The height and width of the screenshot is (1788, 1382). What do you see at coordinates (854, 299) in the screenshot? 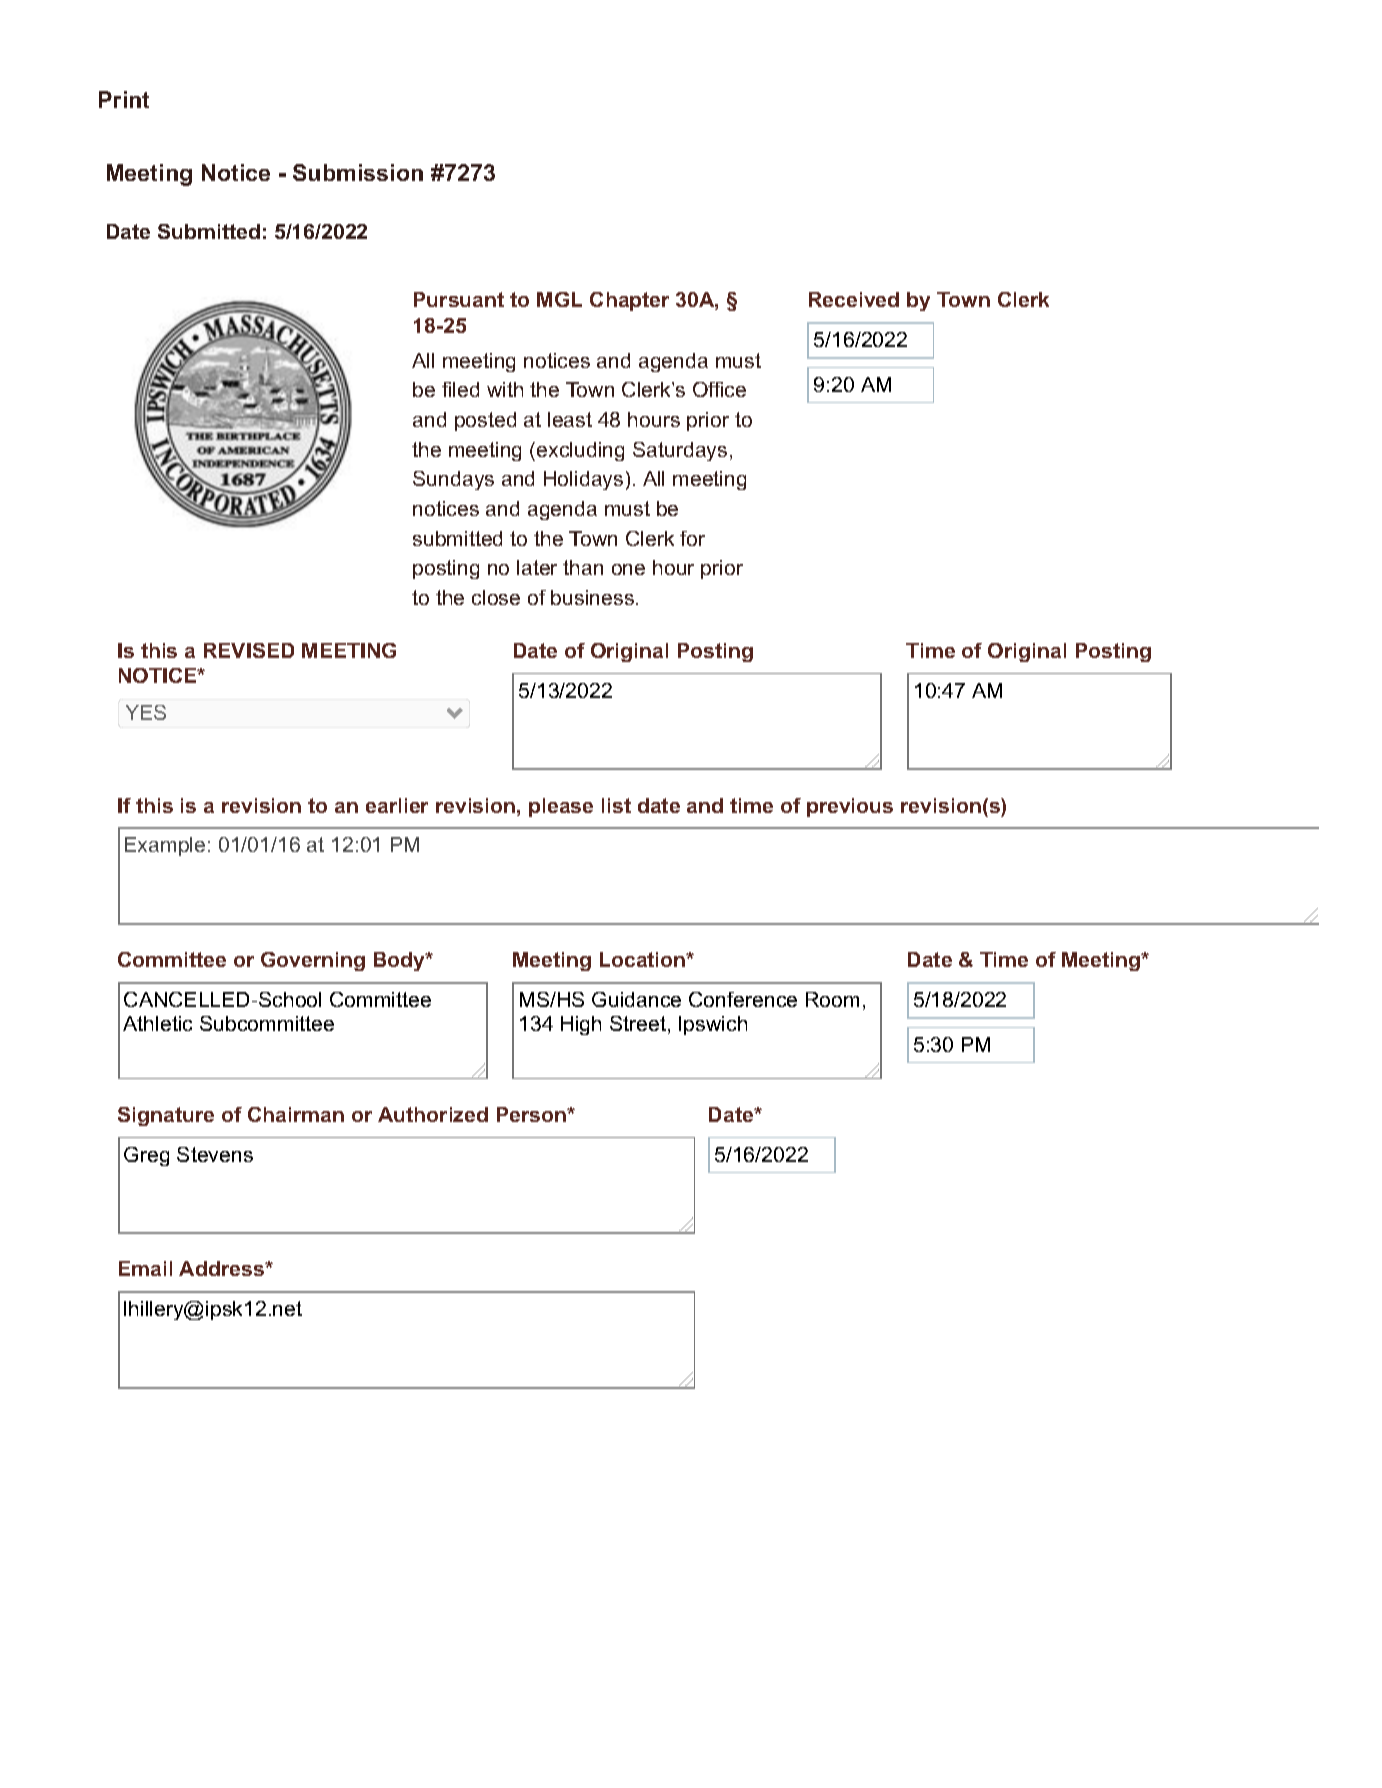
I see `Received` at bounding box center [854, 299].
